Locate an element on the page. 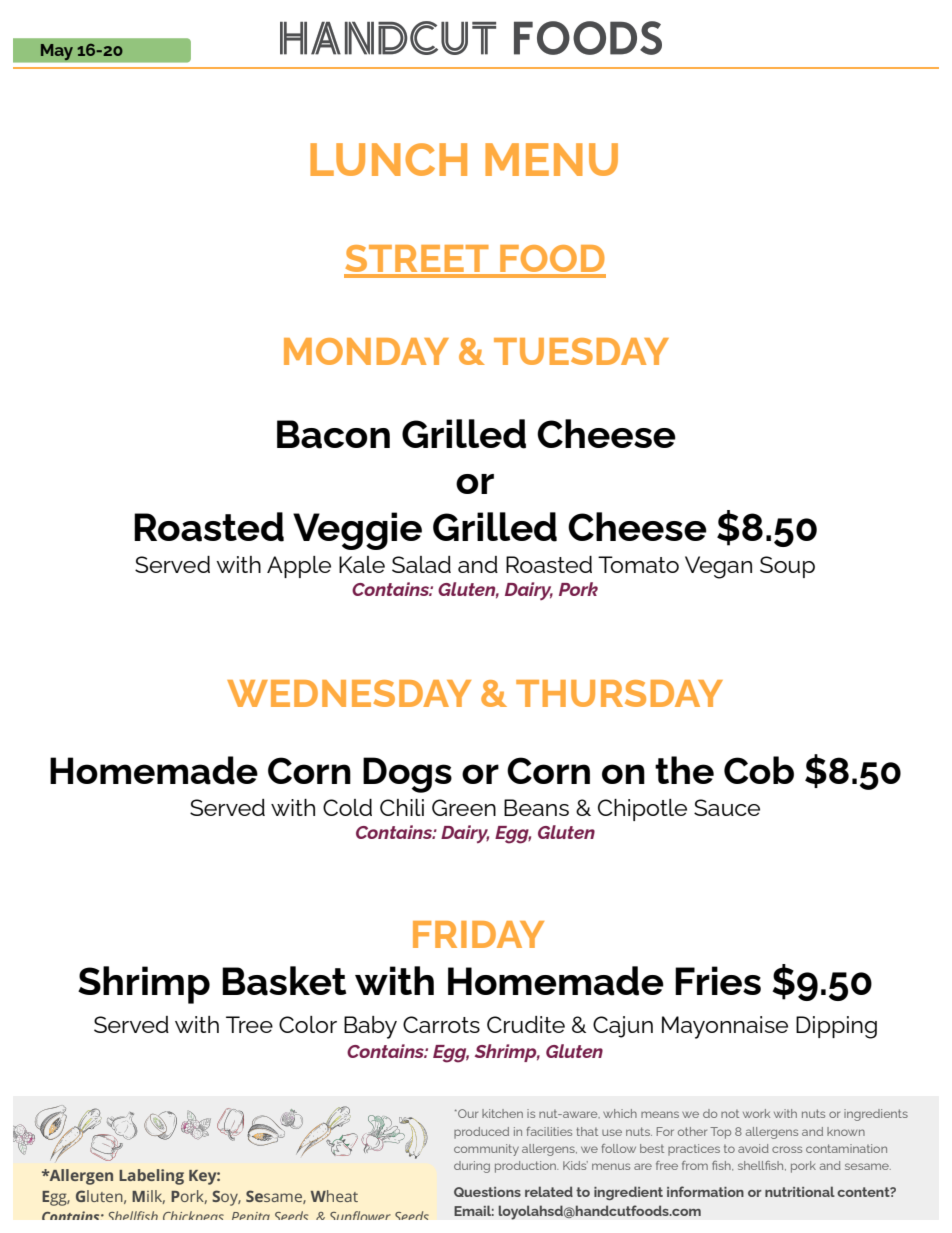 This page has height=1233, width=952. LUNCH is located at coordinates (388, 159).
